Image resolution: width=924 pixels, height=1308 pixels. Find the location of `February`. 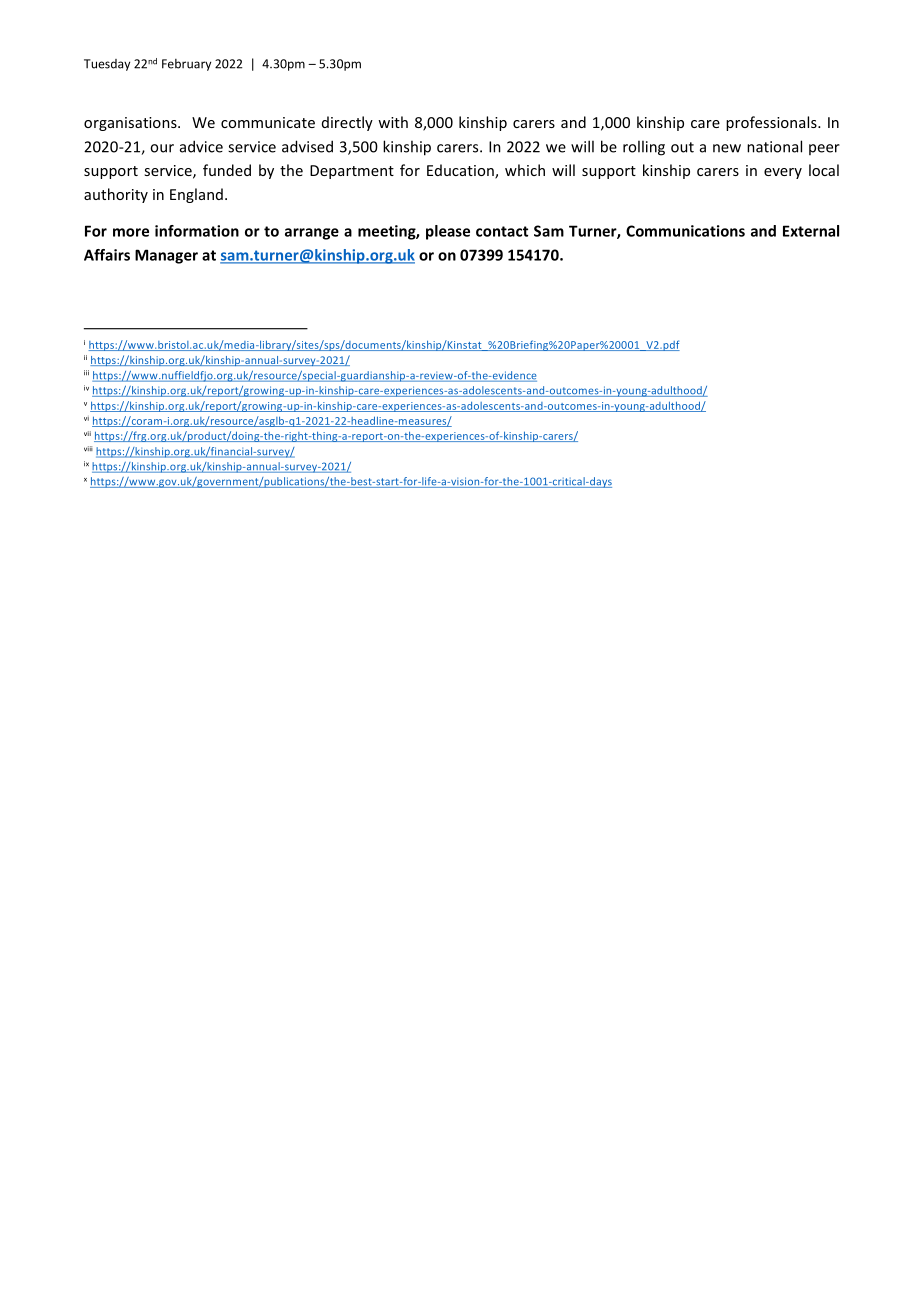

February is located at coordinates (186, 65).
